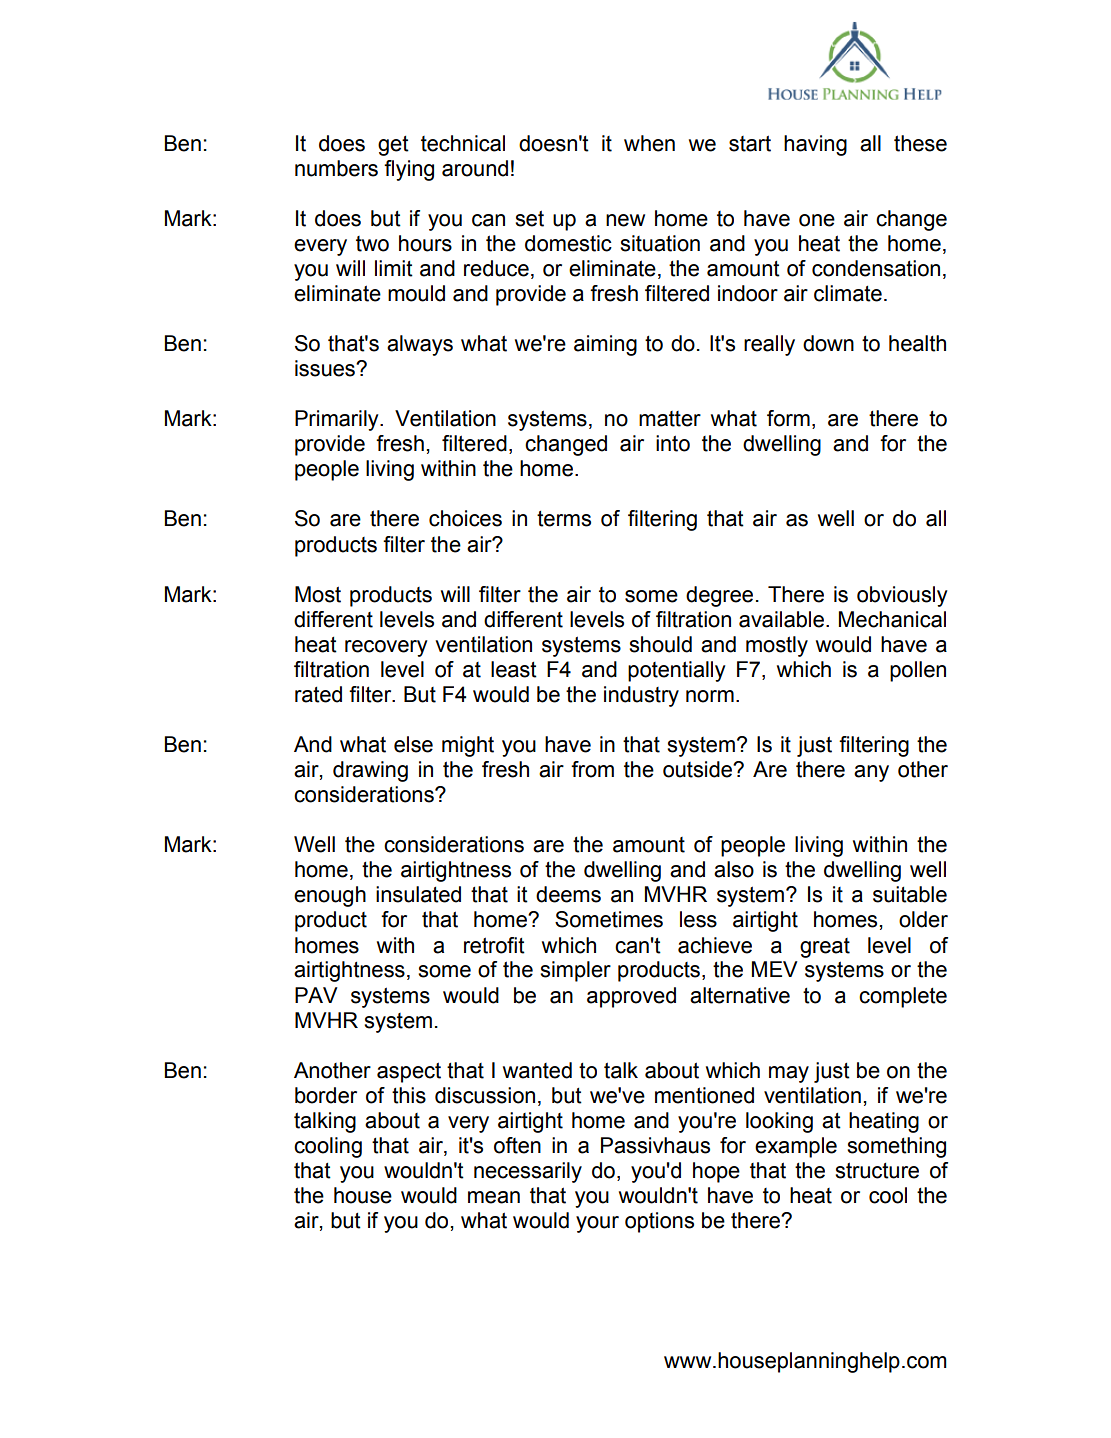 The image size is (1111, 1438). I want to click on having, so click(815, 145).
